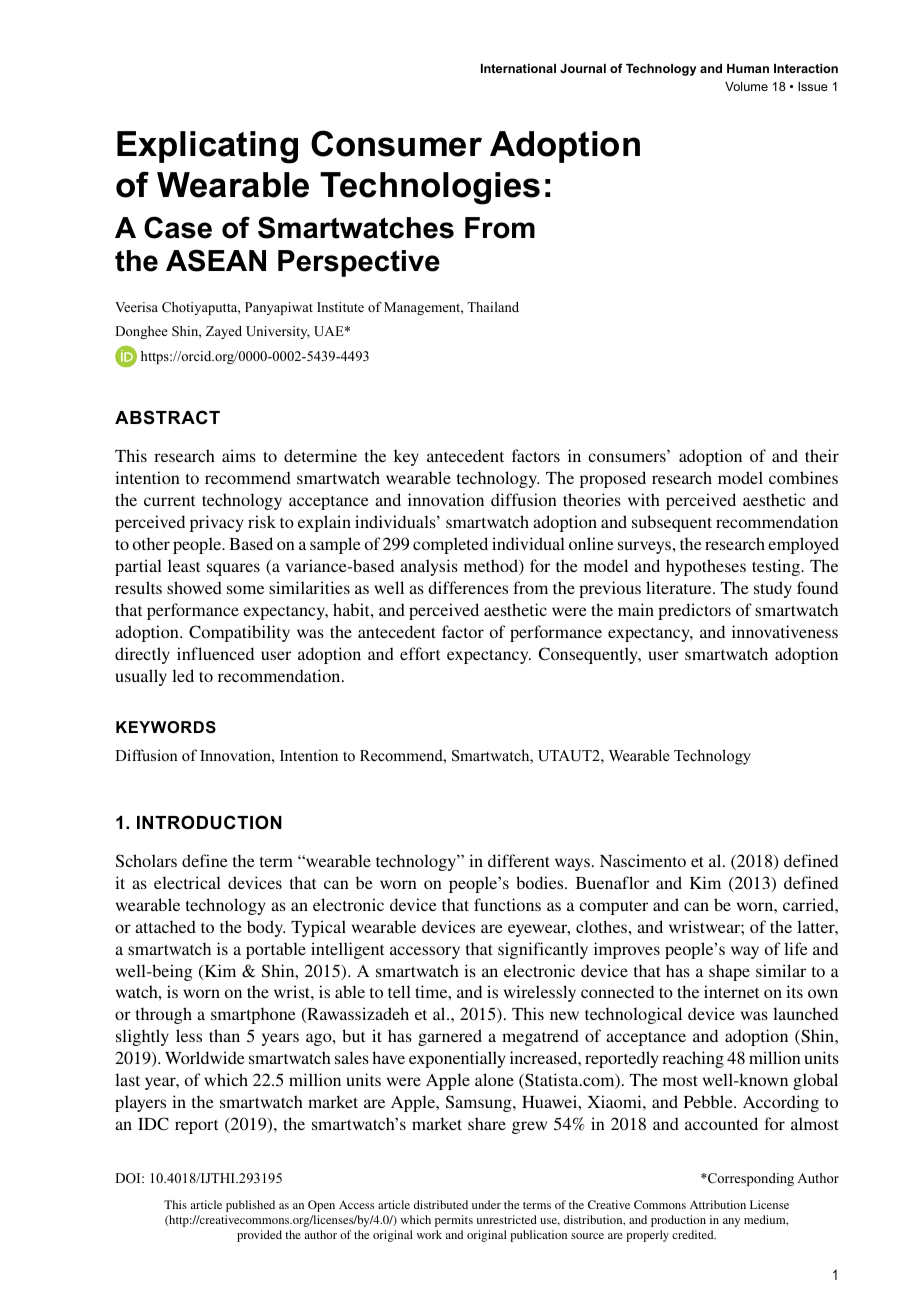  I want to click on International, so click(518, 68).
